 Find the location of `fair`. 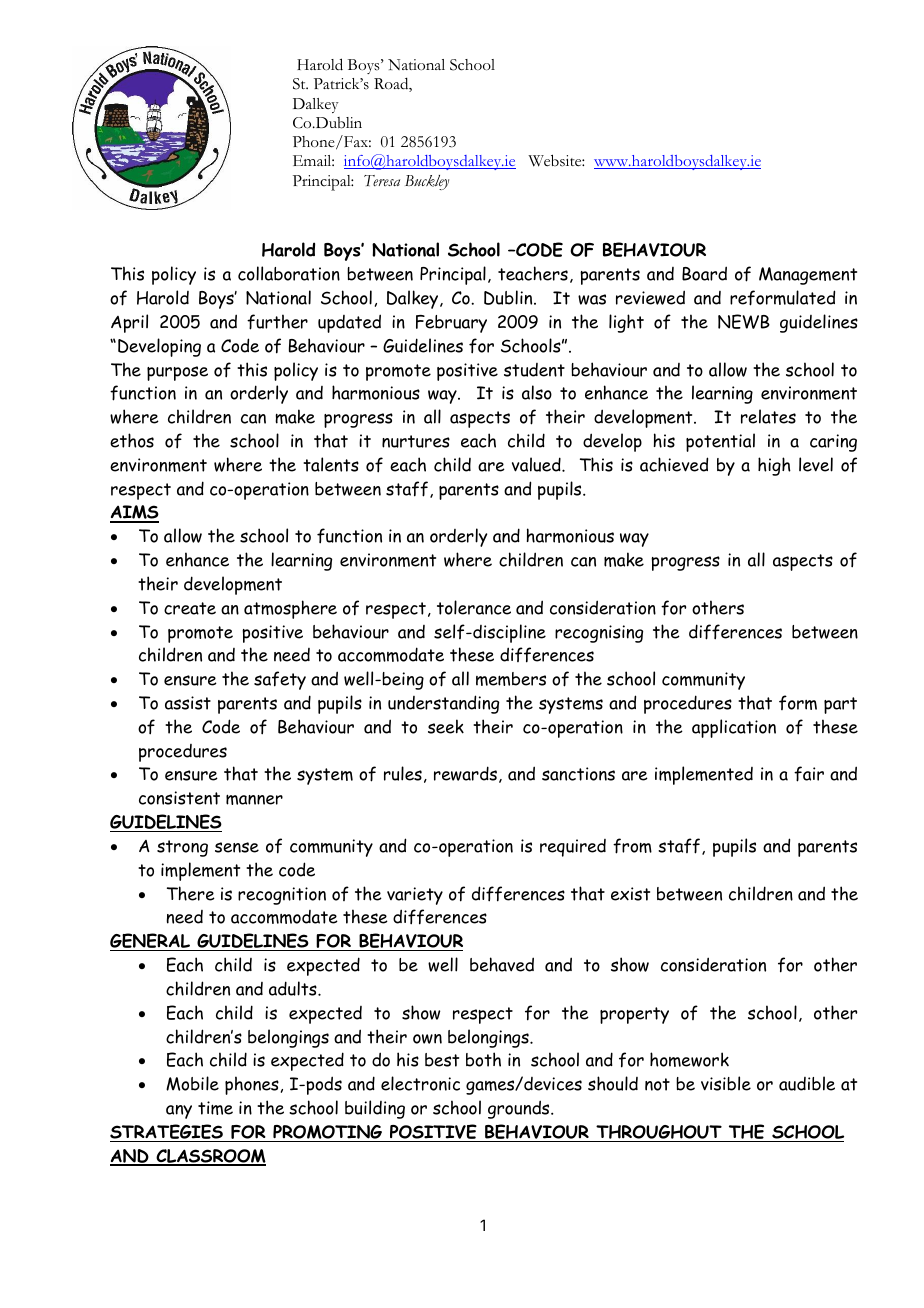

fair is located at coordinates (809, 774).
